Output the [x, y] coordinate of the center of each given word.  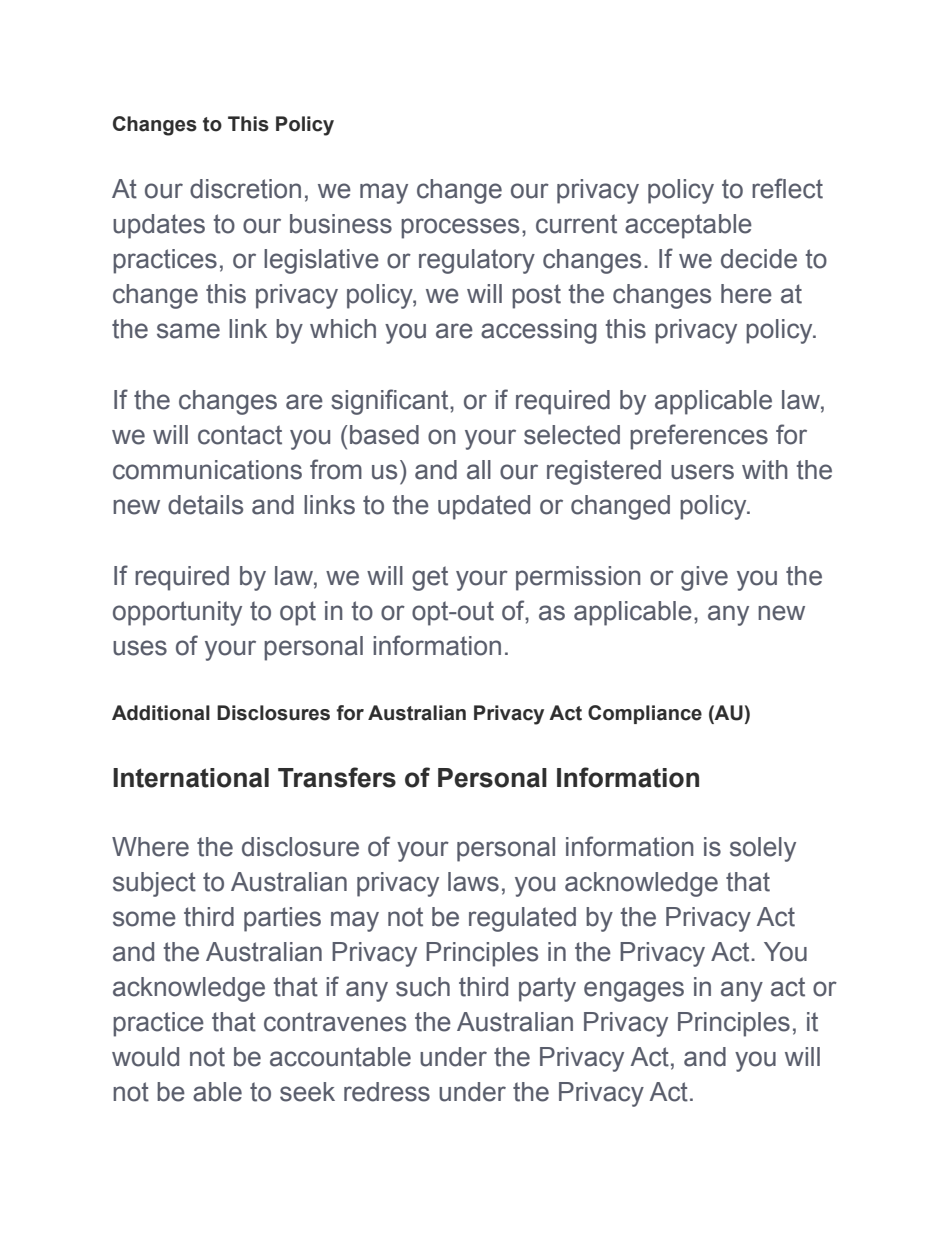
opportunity [177, 613]
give [704, 578]
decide [759, 259]
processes [460, 228]
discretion [245, 189]
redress [387, 1092]
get [430, 578]
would [145, 1057]
